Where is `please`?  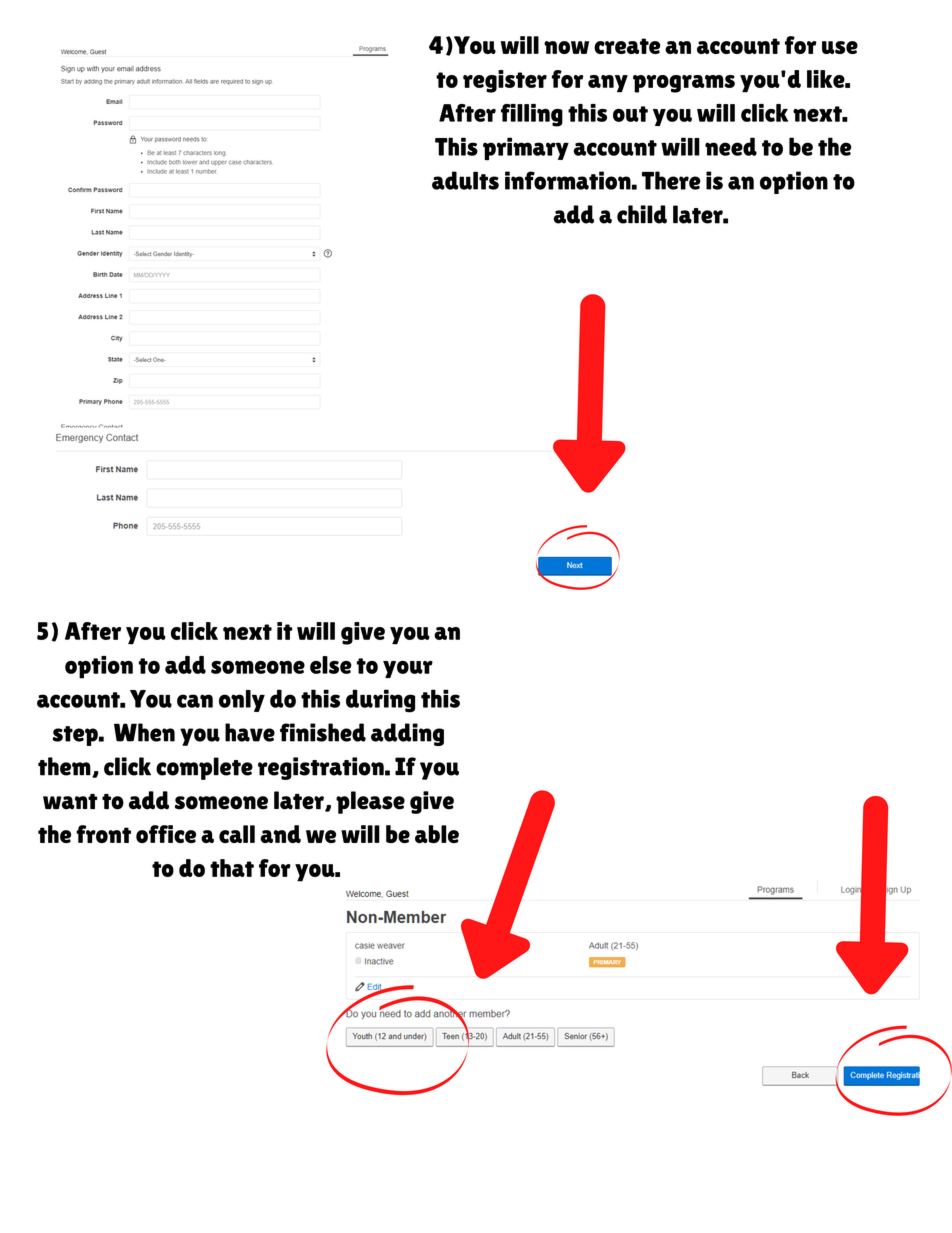 please is located at coordinates (370, 802).
